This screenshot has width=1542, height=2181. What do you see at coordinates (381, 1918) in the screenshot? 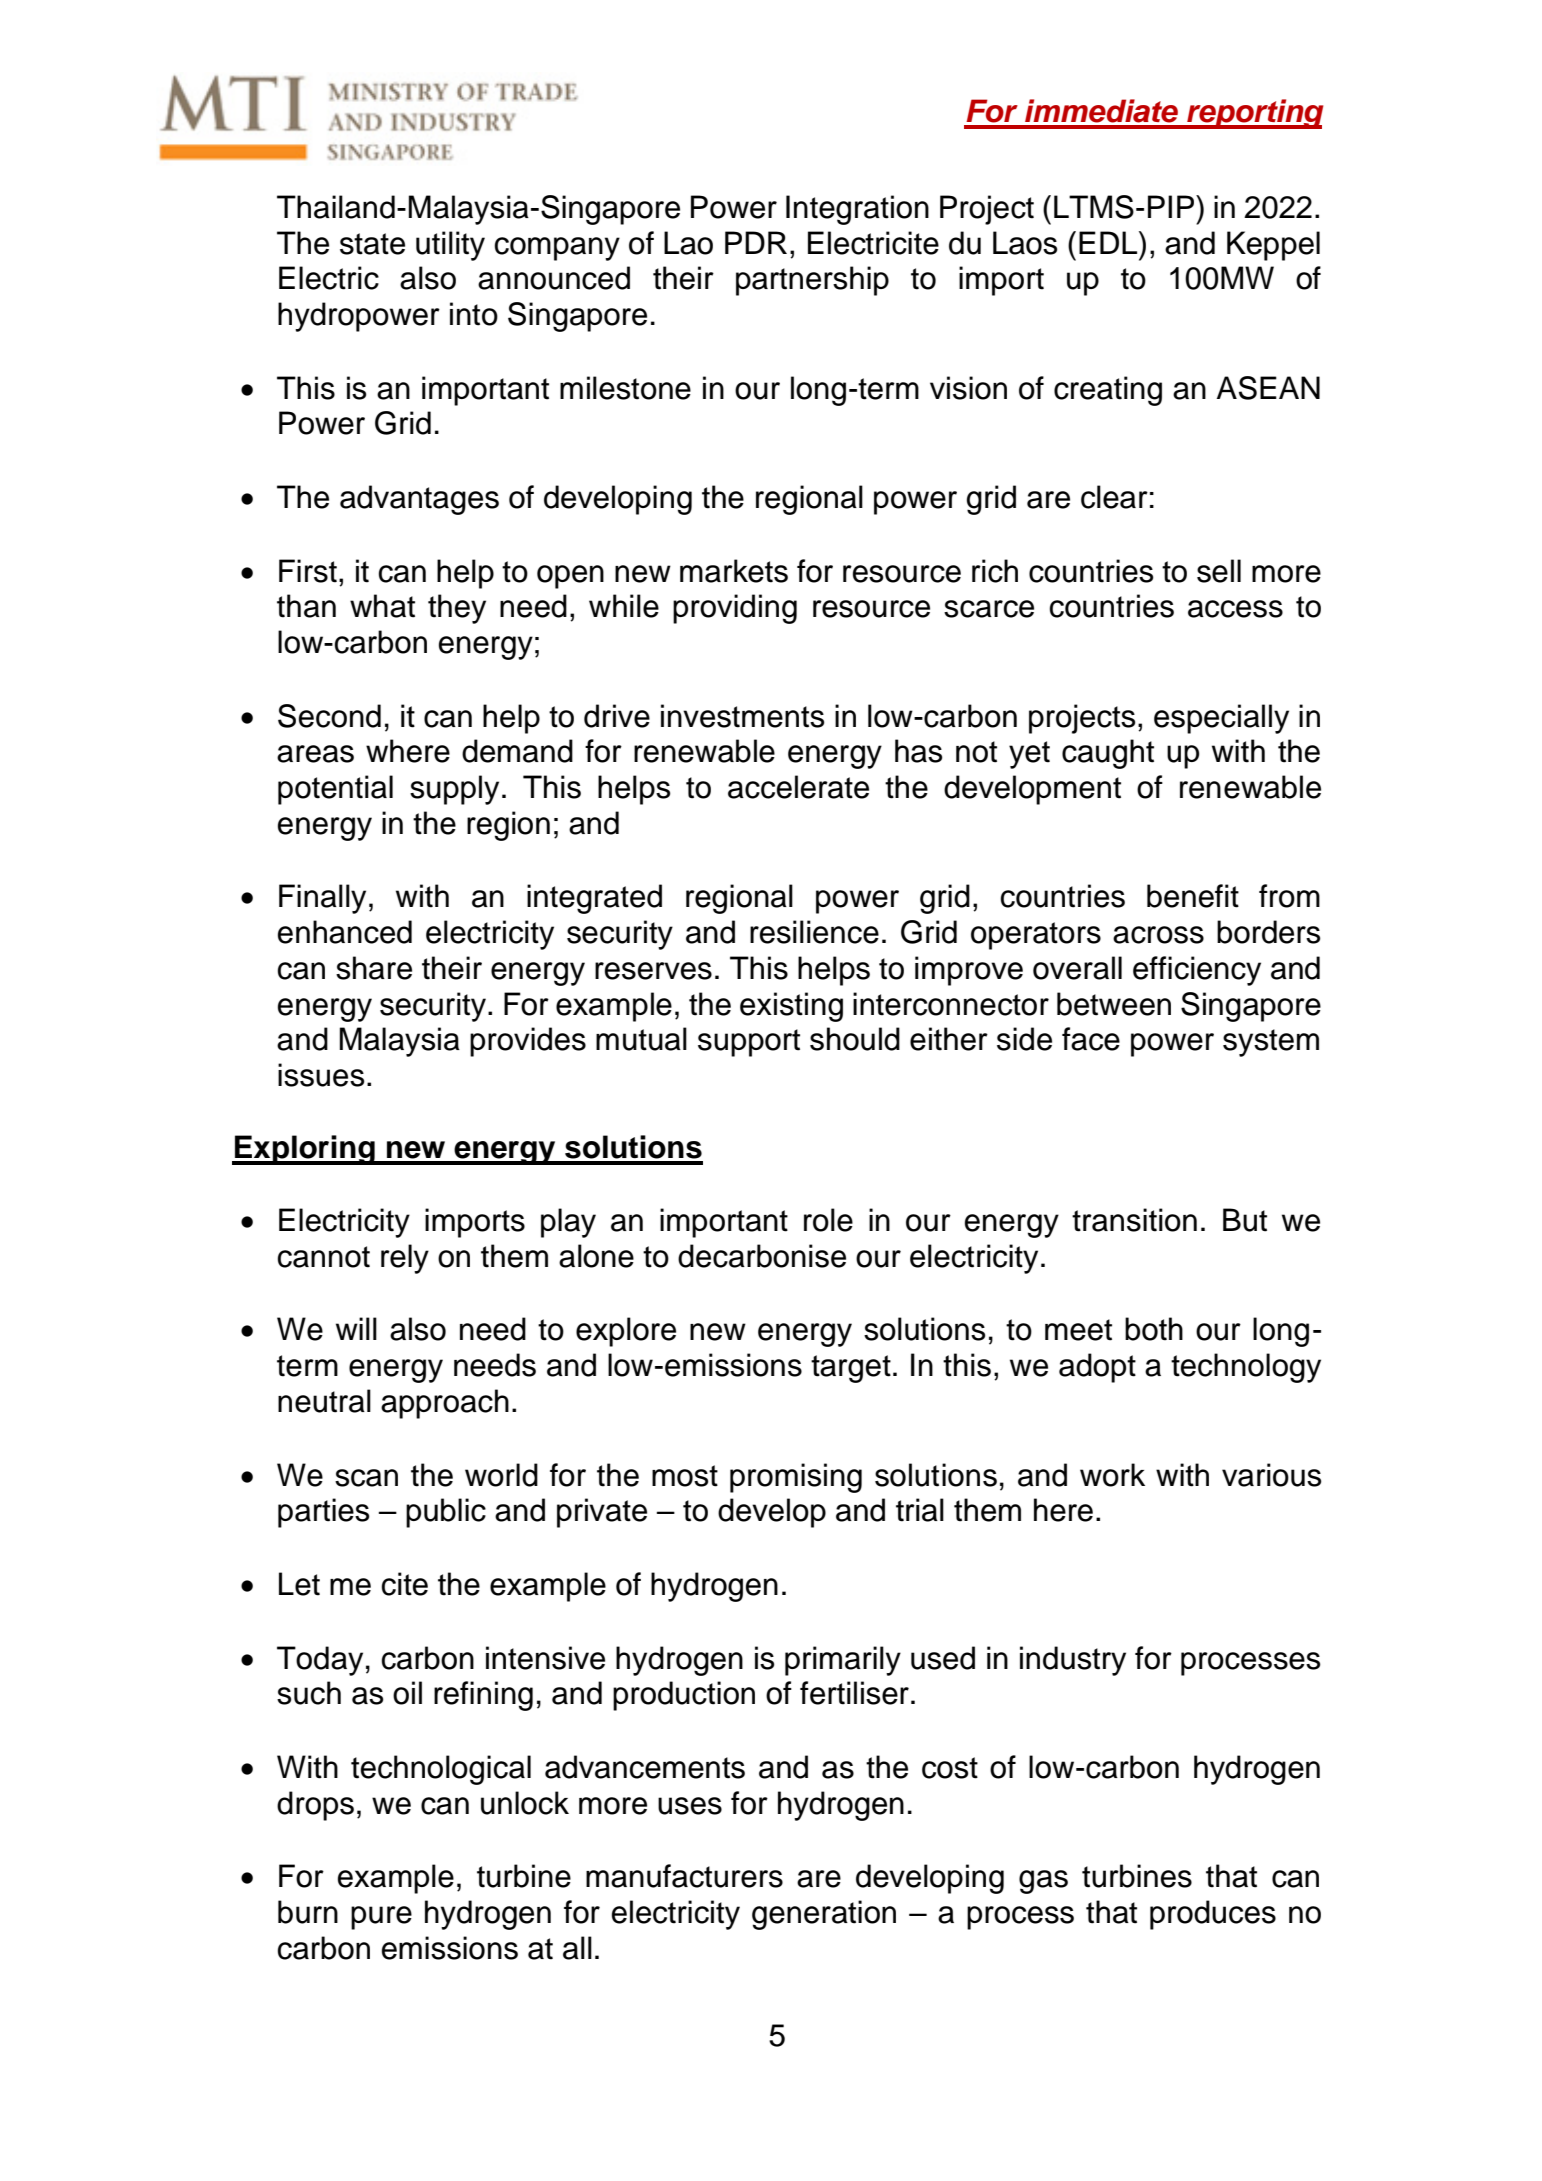
I see `pure` at bounding box center [381, 1918].
